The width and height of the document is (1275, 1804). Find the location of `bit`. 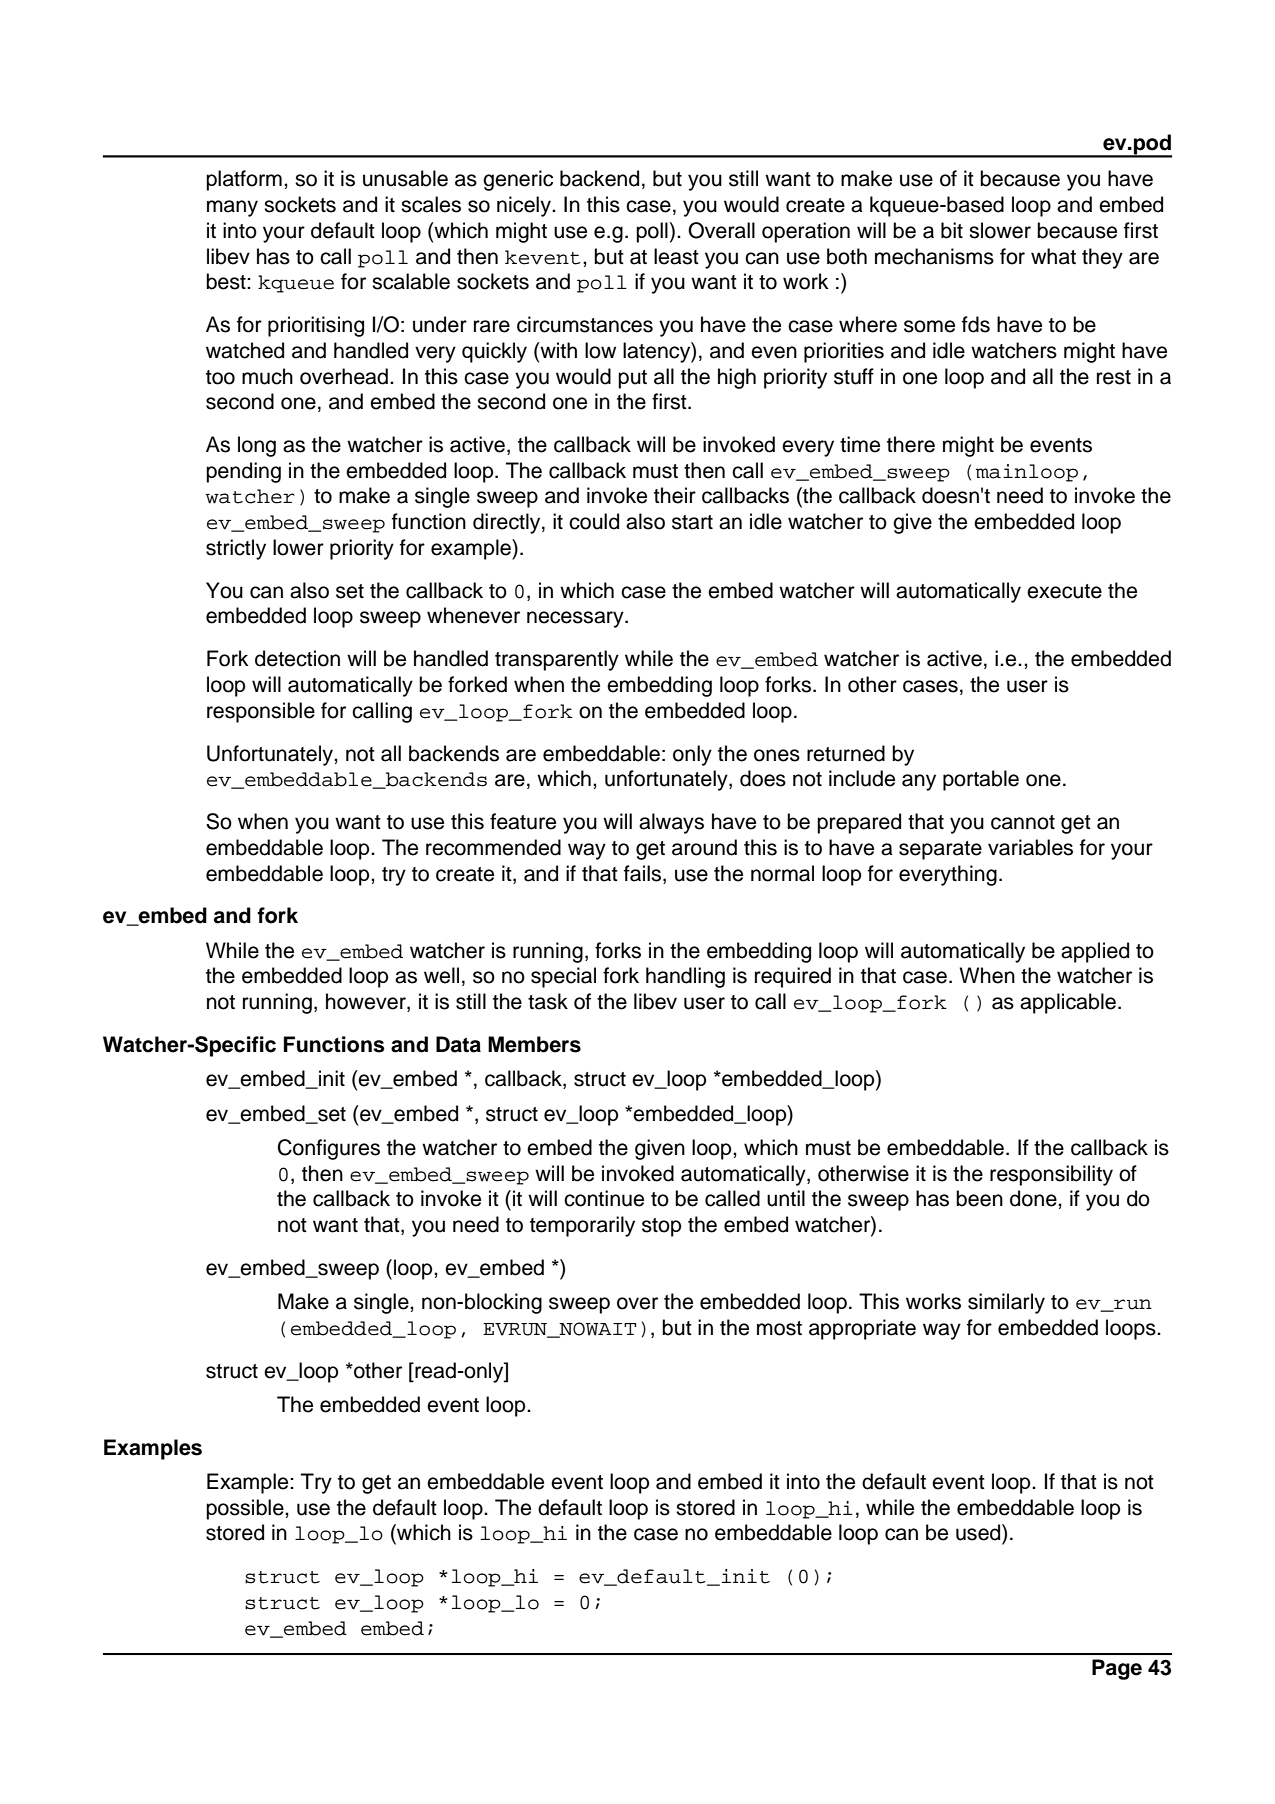

bit is located at coordinates (952, 230).
